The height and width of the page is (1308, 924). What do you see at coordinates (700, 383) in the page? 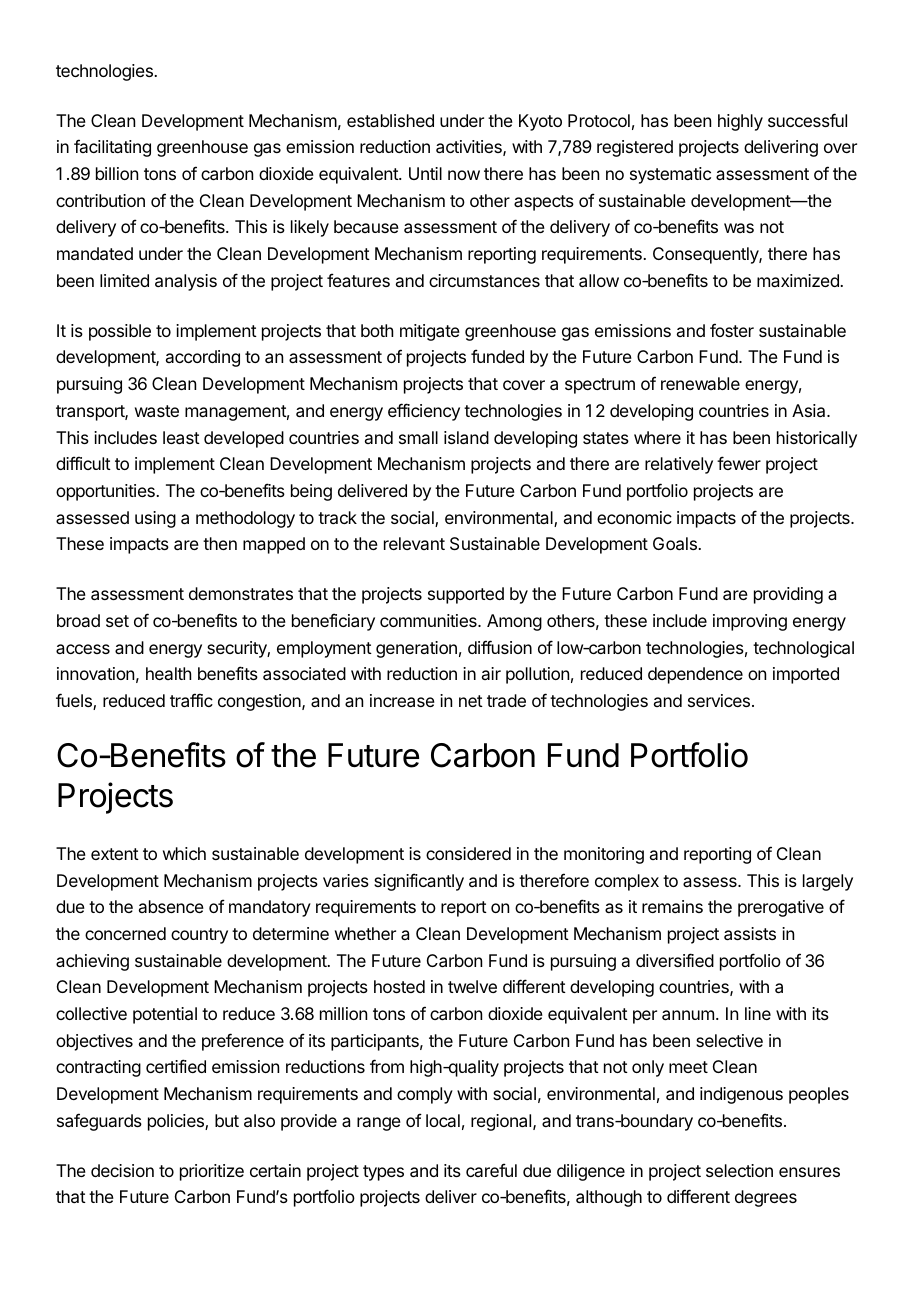
I see `renewable` at bounding box center [700, 383].
